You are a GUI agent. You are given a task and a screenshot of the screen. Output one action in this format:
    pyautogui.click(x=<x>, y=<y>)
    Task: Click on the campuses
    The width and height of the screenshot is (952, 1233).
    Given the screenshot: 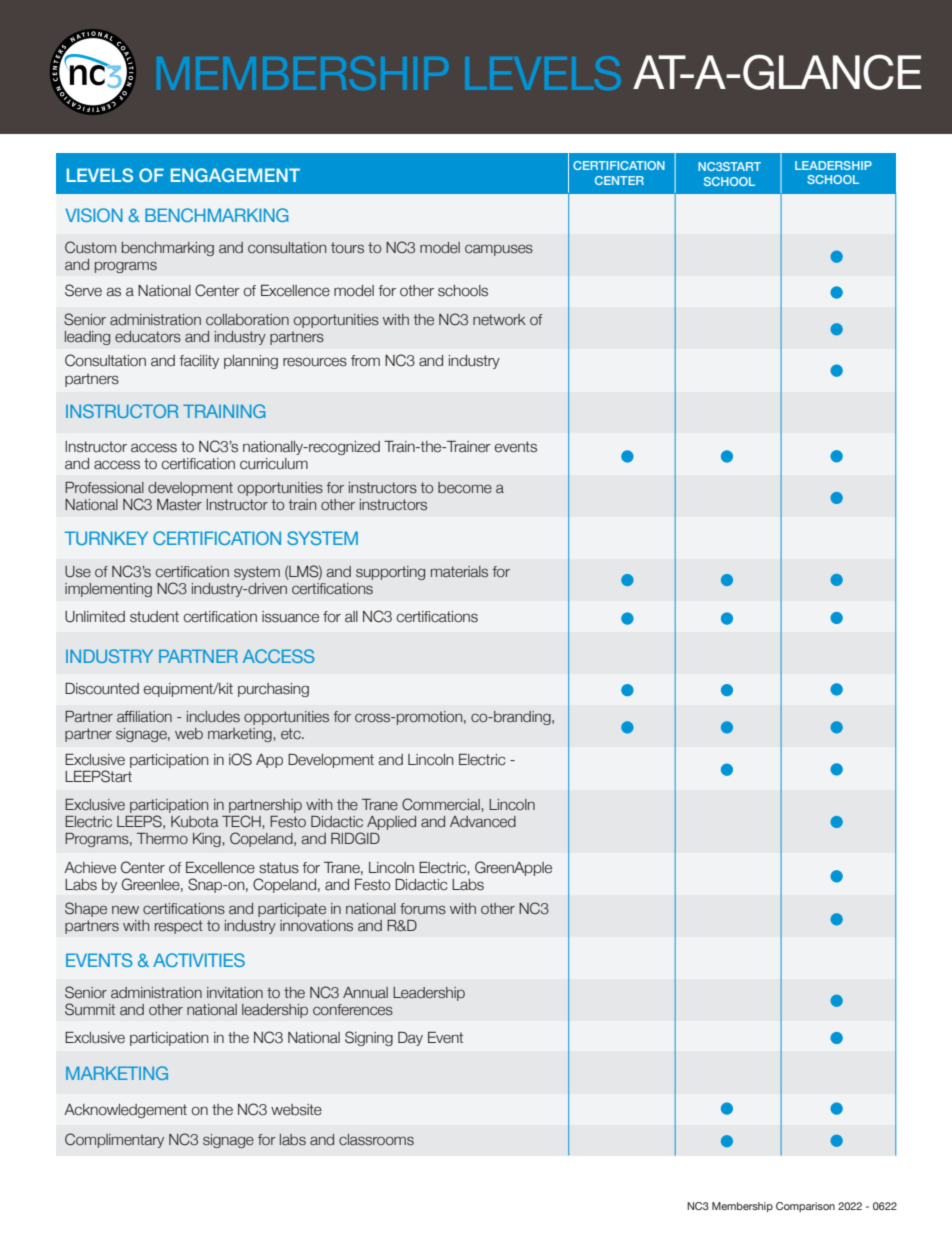 What is the action you would take?
    pyautogui.click(x=499, y=250)
